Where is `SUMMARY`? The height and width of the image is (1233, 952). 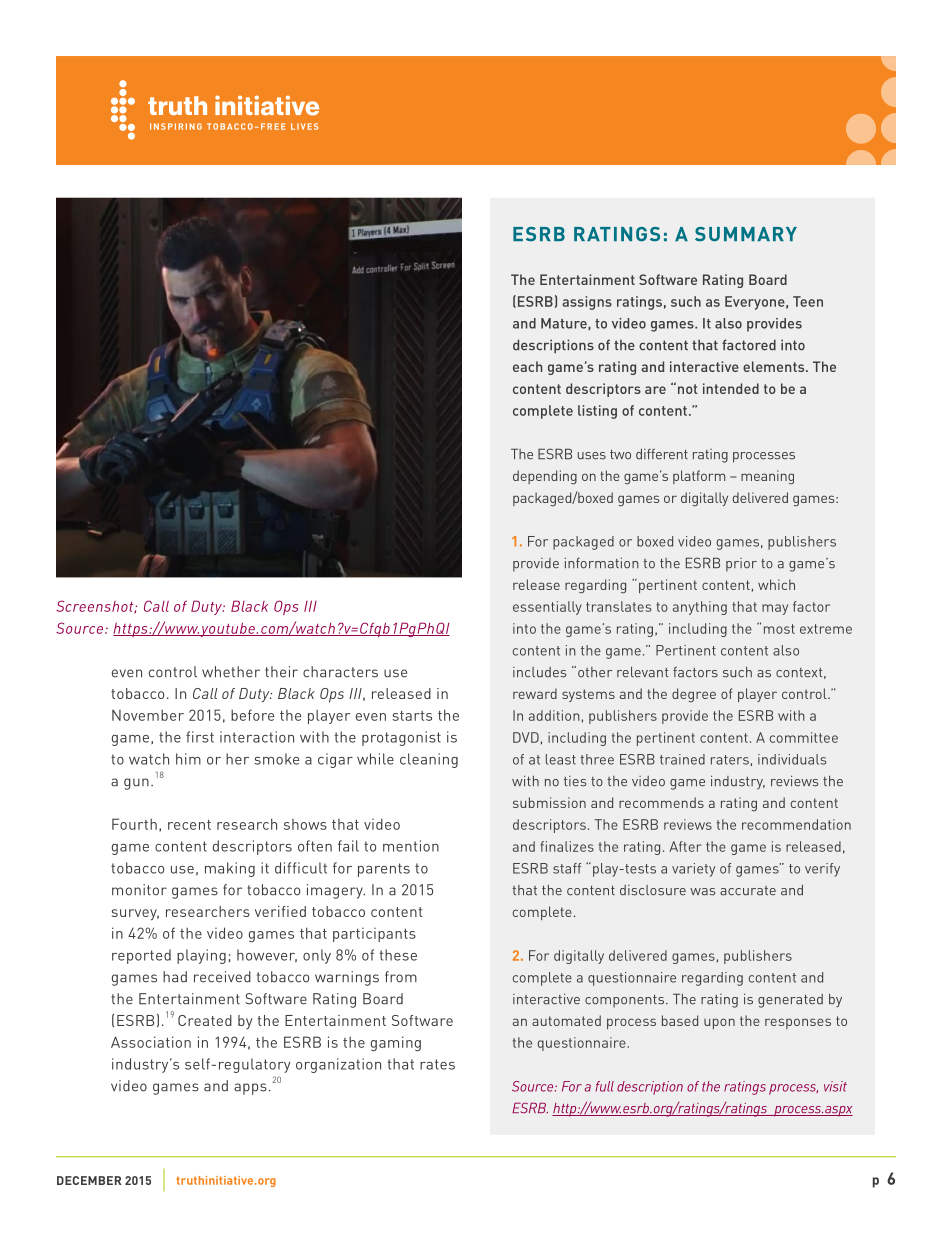 SUMMARY is located at coordinates (746, 234).
